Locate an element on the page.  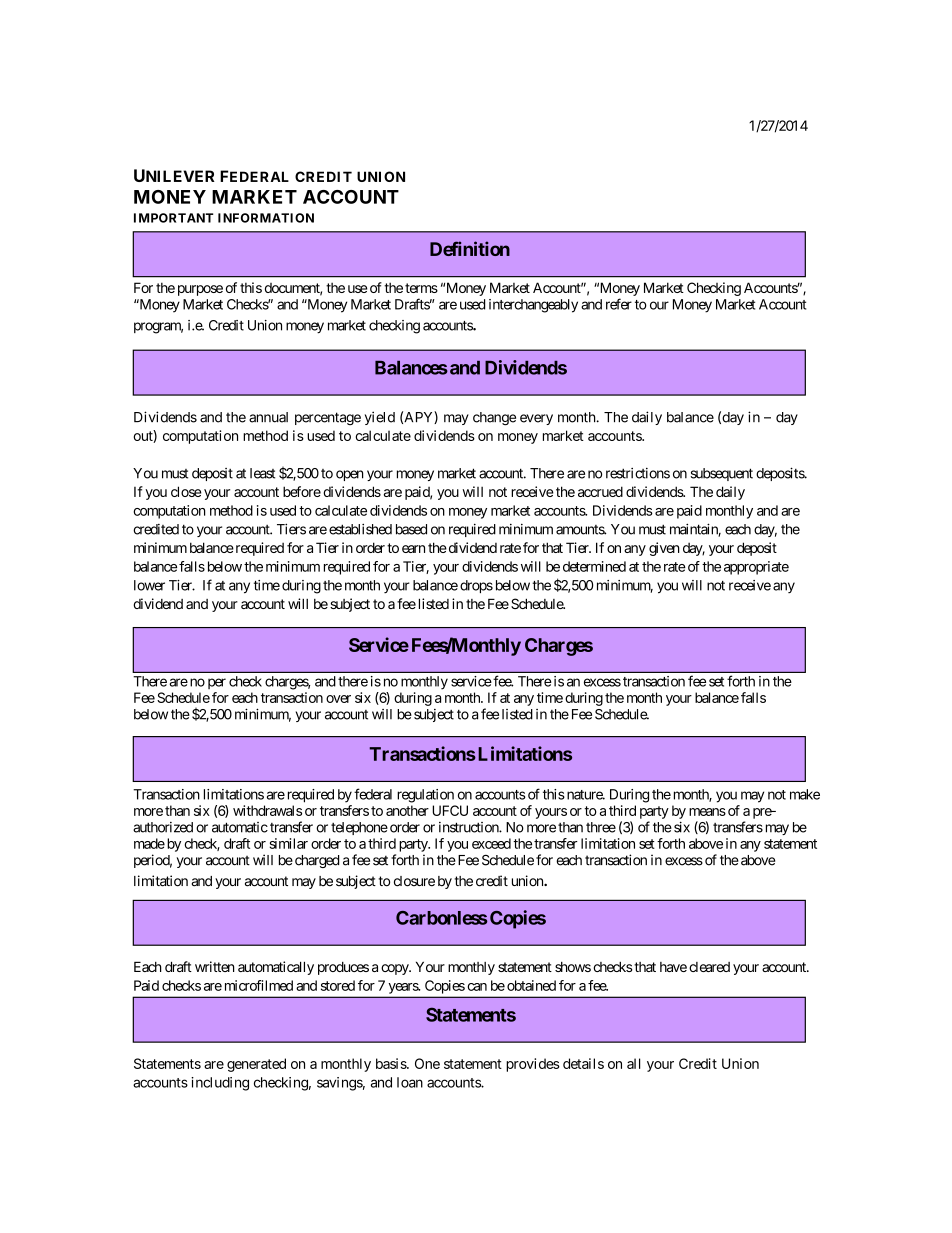
including is located at coordinates (220, 1084).
